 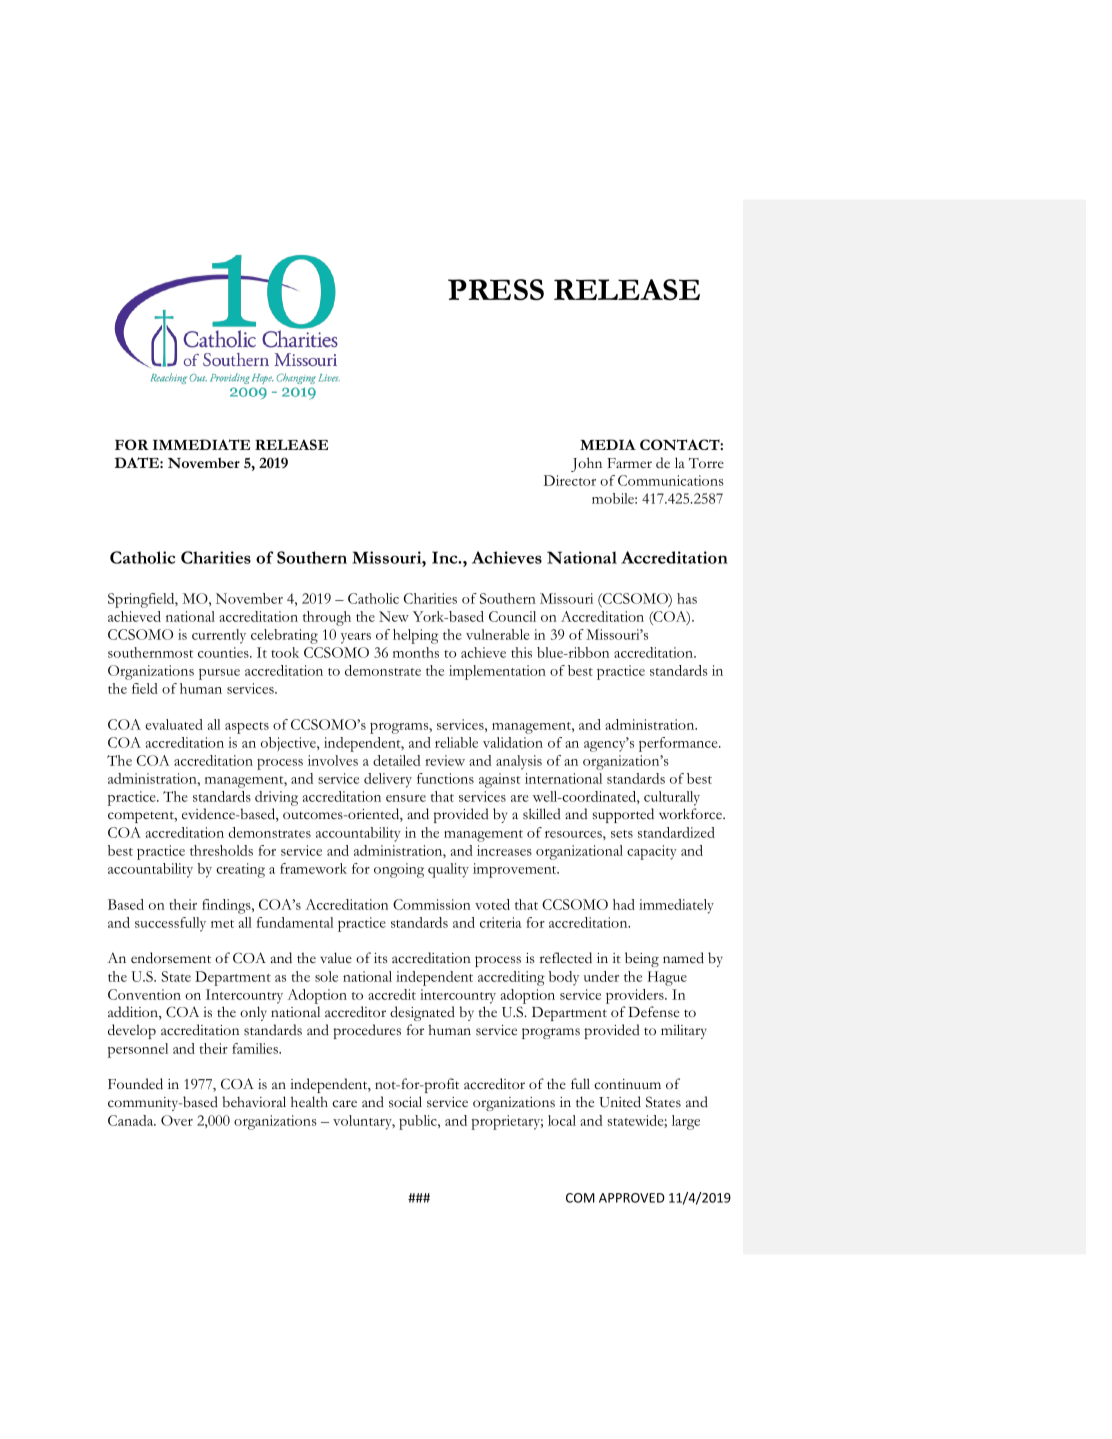 I want to click on detailed, so click(x=396, y=760).
